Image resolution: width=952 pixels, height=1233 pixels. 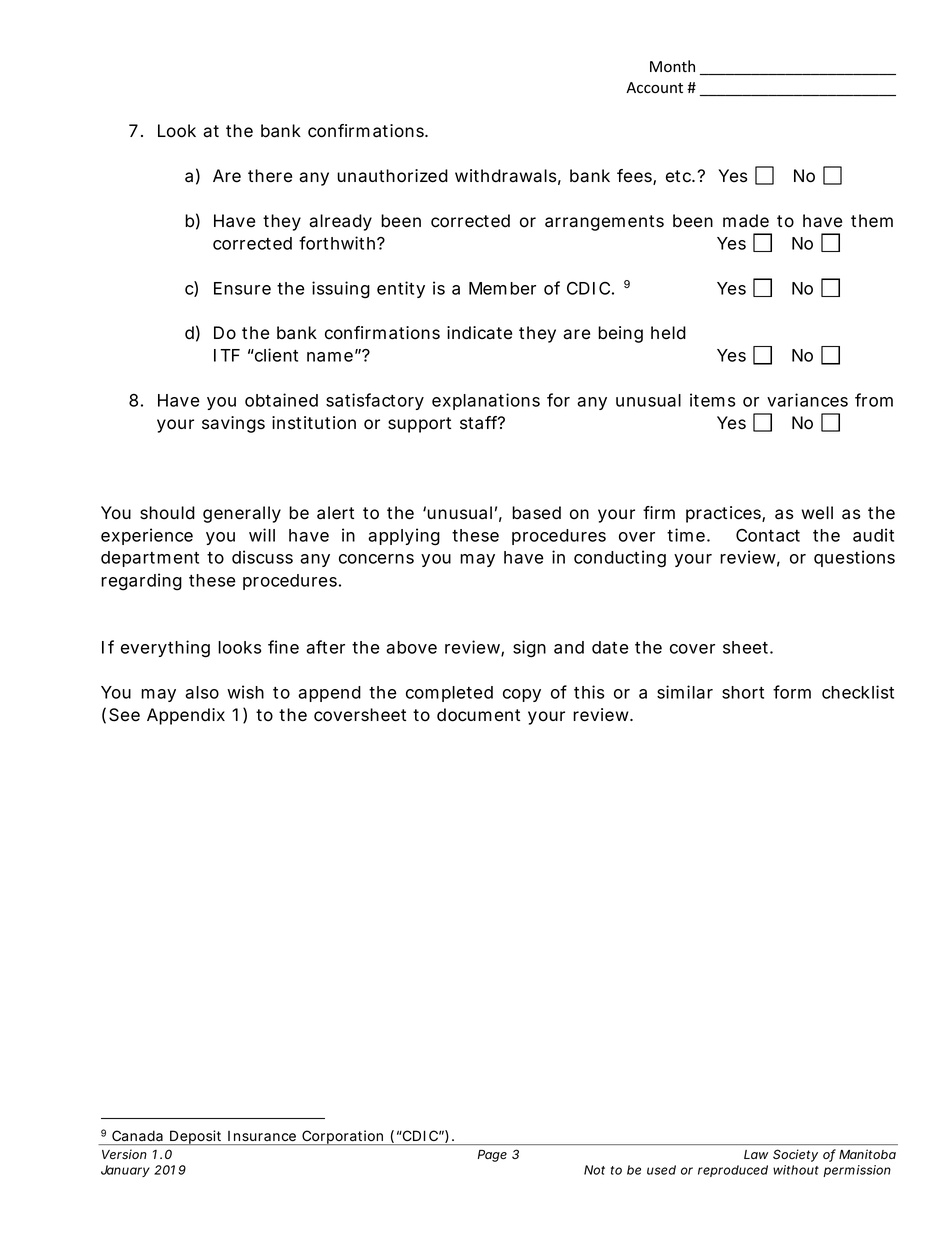 I want to click on Deposit, so click(x=196, y=1137).
